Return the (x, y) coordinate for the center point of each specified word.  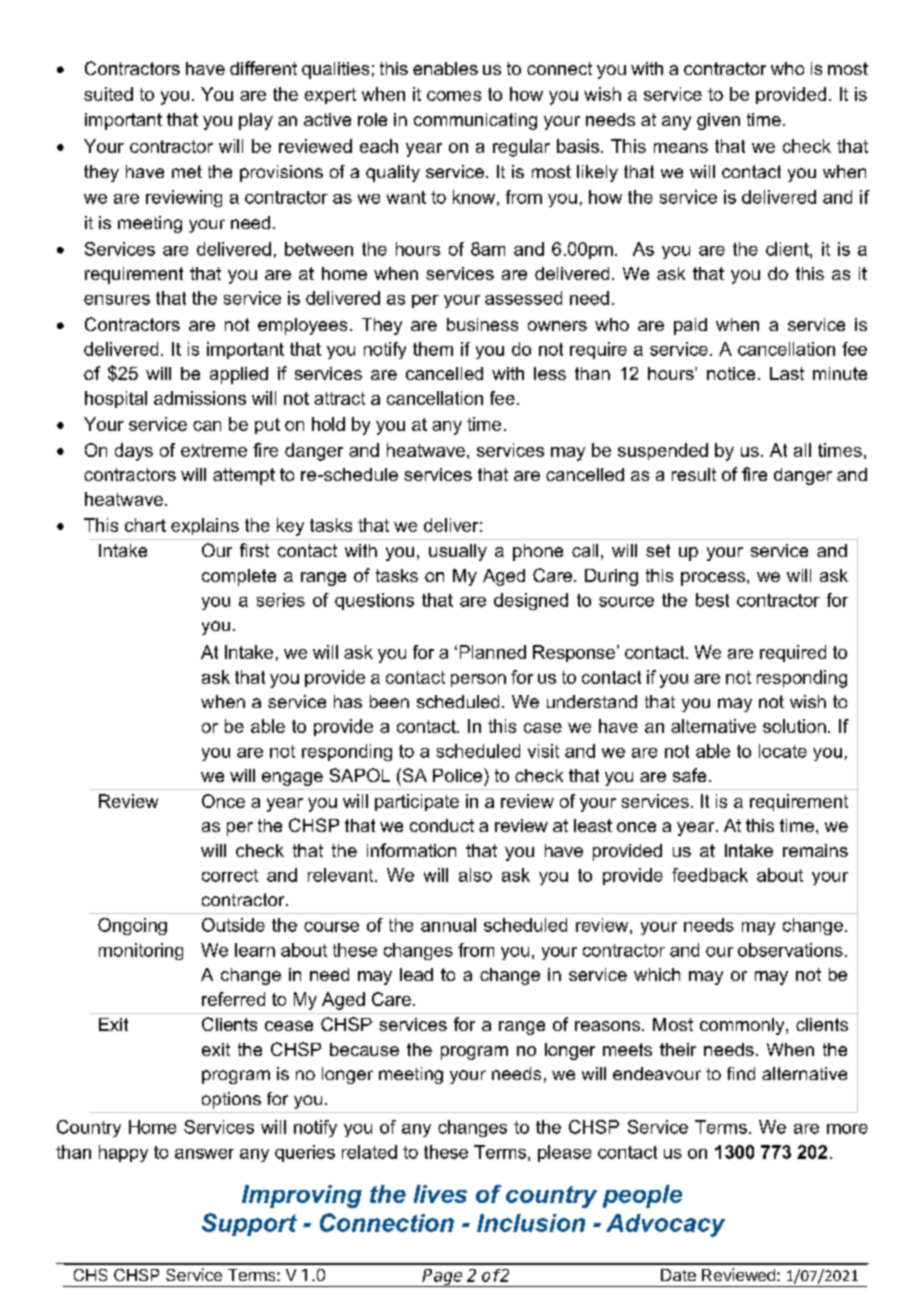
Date (678, 1275)
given (718, 121)
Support (249, 1224)
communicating (475, 121)
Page (443, 1278)
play (256, 121)
